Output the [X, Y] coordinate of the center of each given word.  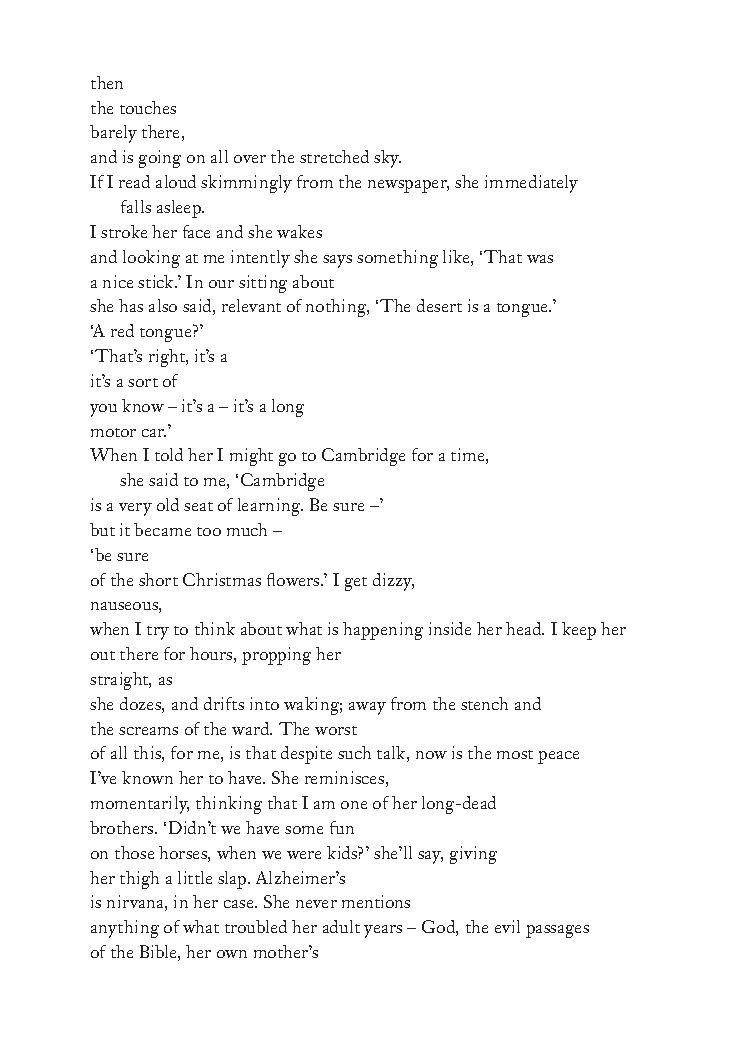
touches [148, 107]
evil [507, 926]
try [158, 633]
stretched [334, 156]
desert [439, 305]
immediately [531, 184]
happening [383, 631]
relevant [251, 305]
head [525, 628]
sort [143, 382]
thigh [139, 880]
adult [341, 926]
